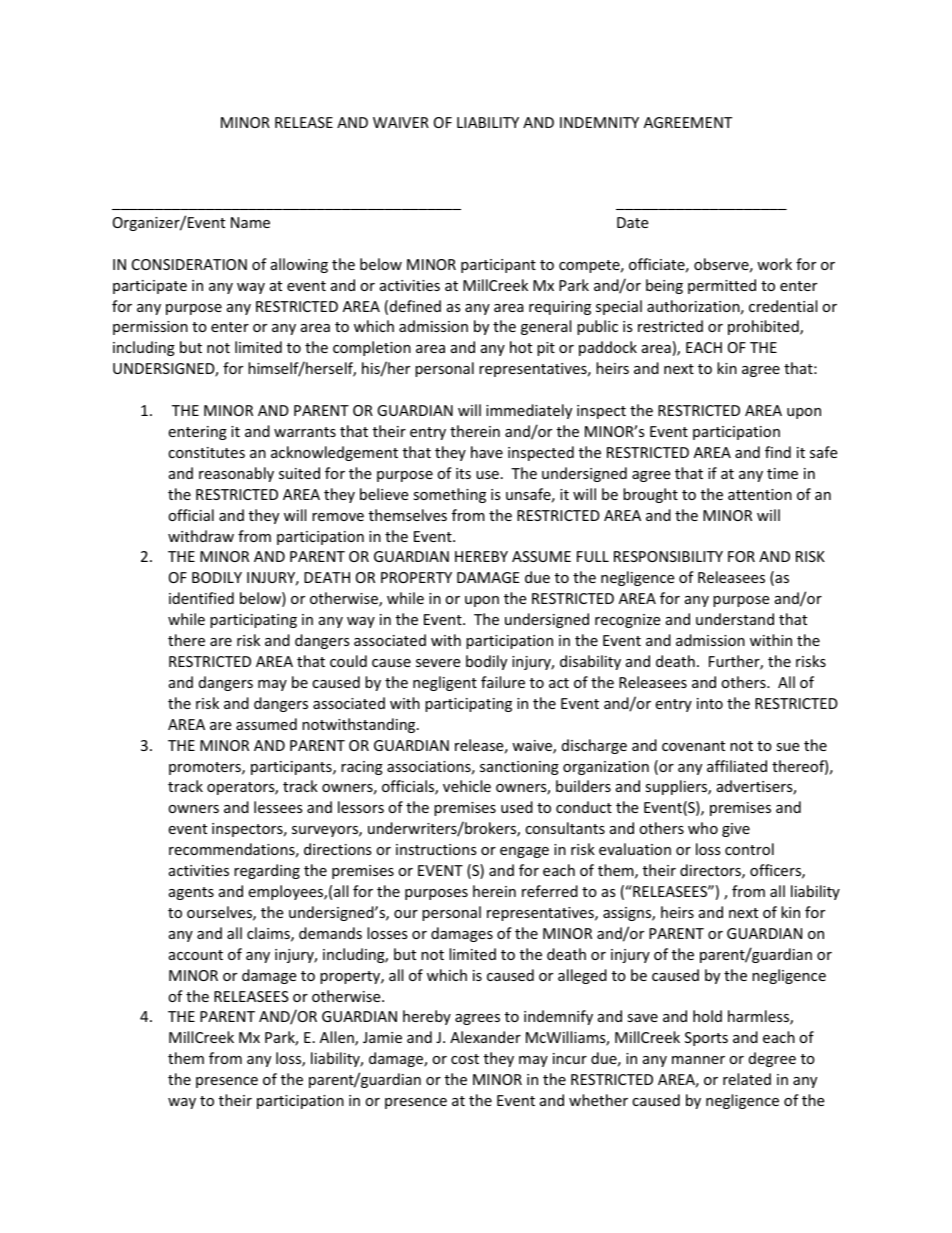 This image has width=952, height=1233. What do you see at coordinates (338, 1038) in the image?
I see `Allen` at bounding box center [338, 1038].
